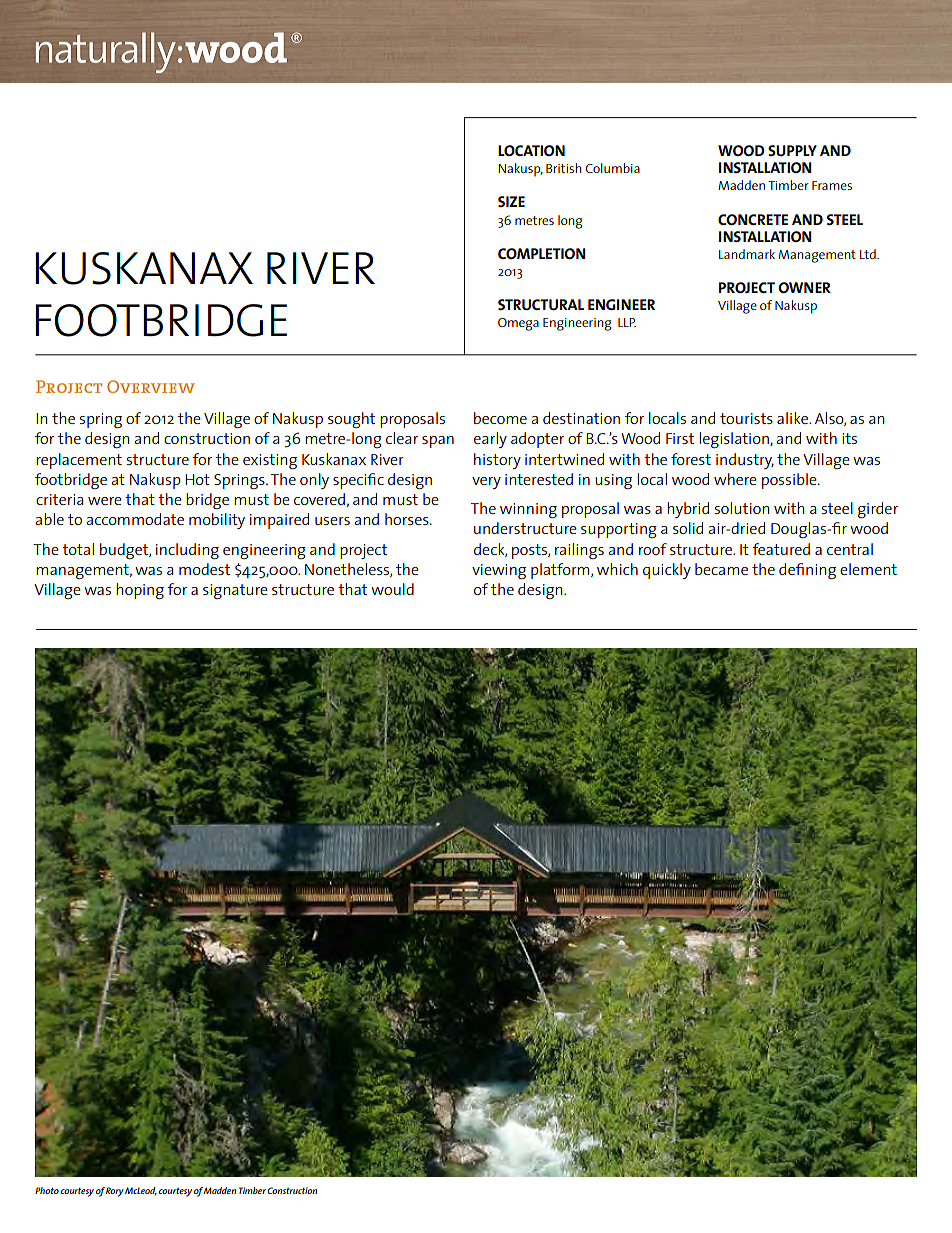 This document has height=1233, width=952. I want to click on would, so click(392, 589).
